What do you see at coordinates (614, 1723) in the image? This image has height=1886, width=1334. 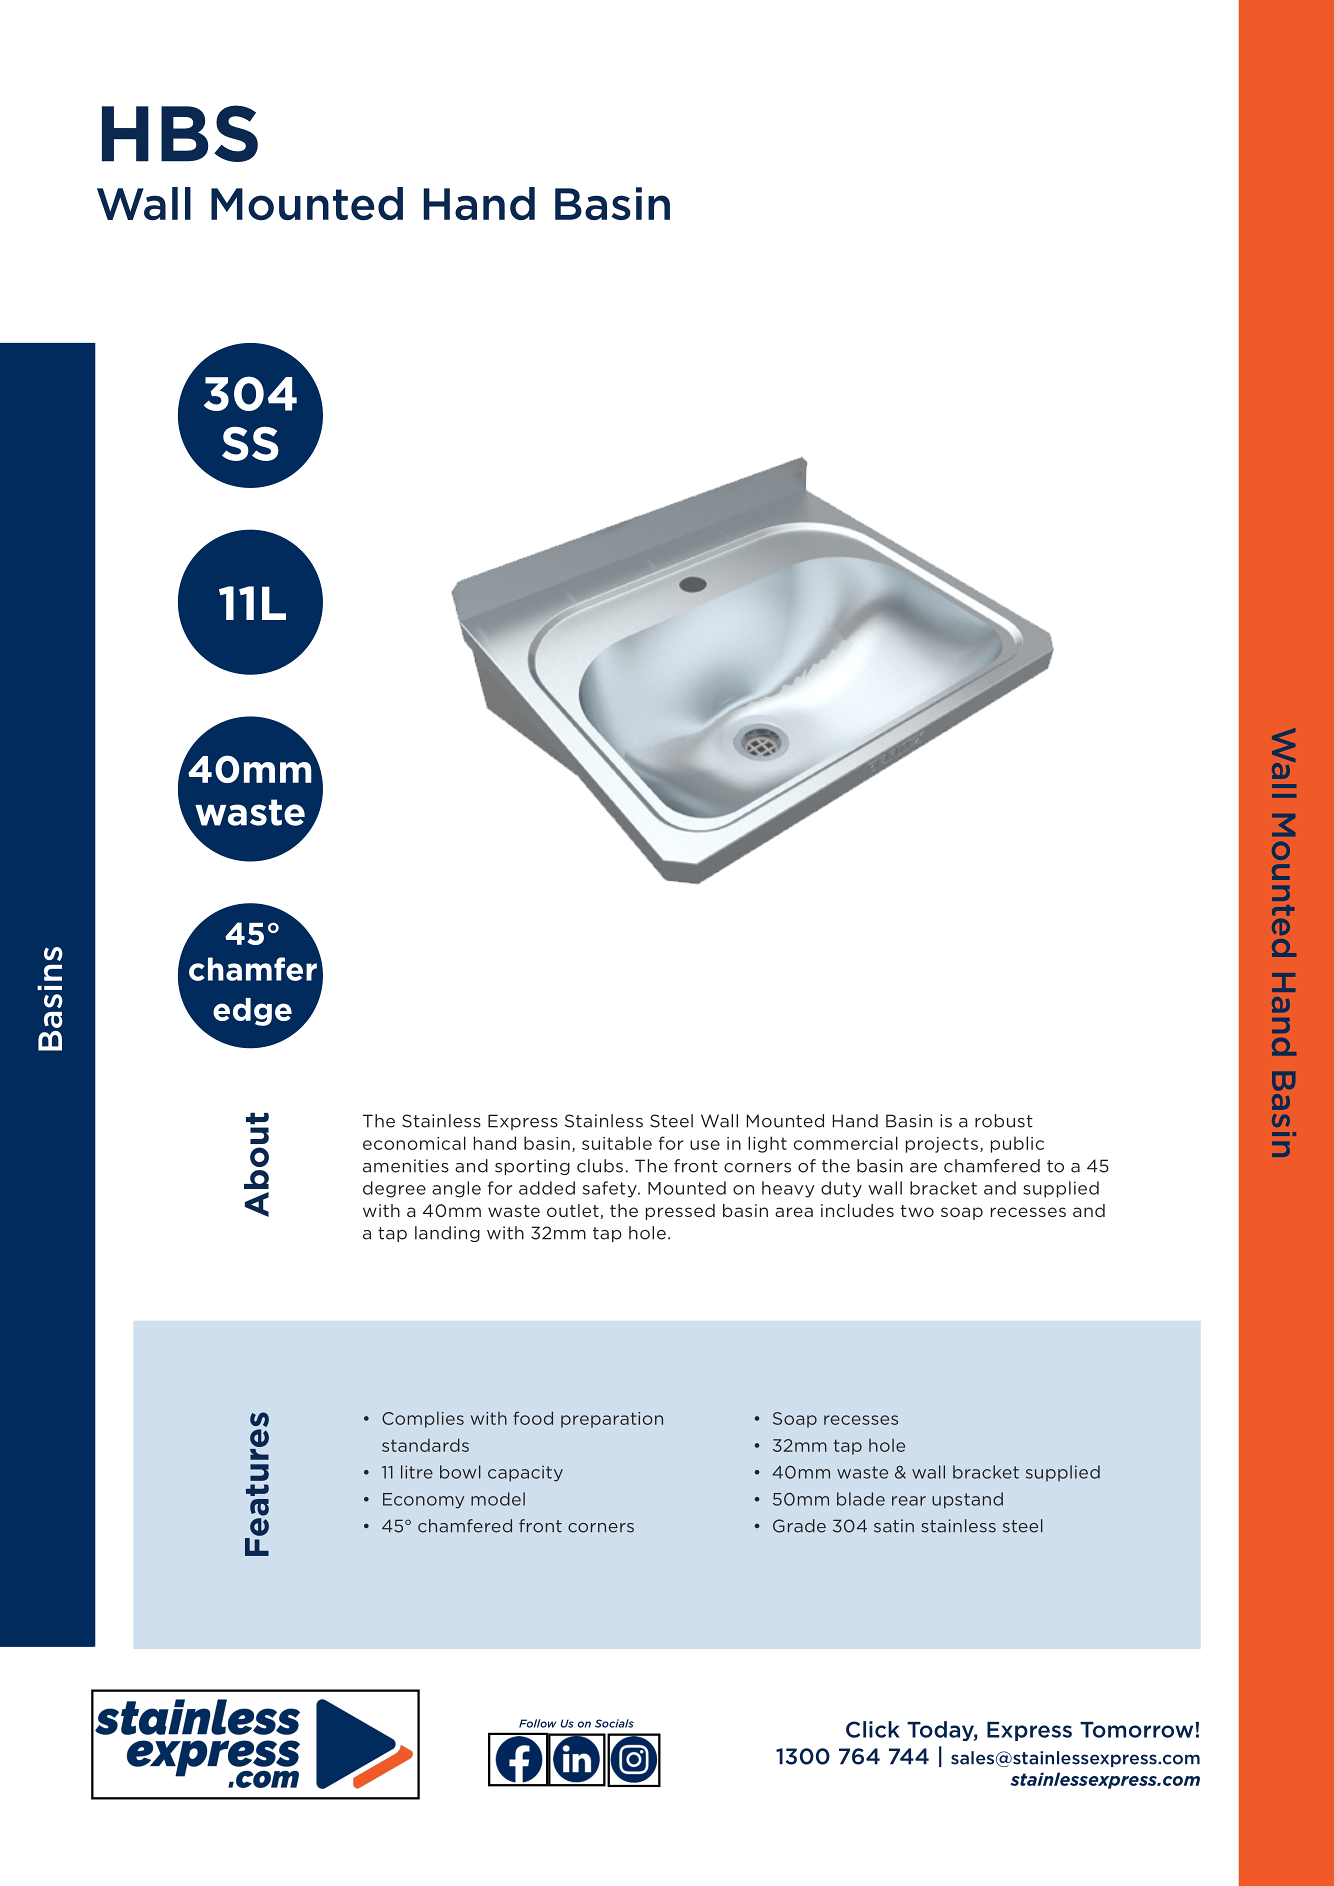 I see `Socials` at bounding box center [614, 1723].
